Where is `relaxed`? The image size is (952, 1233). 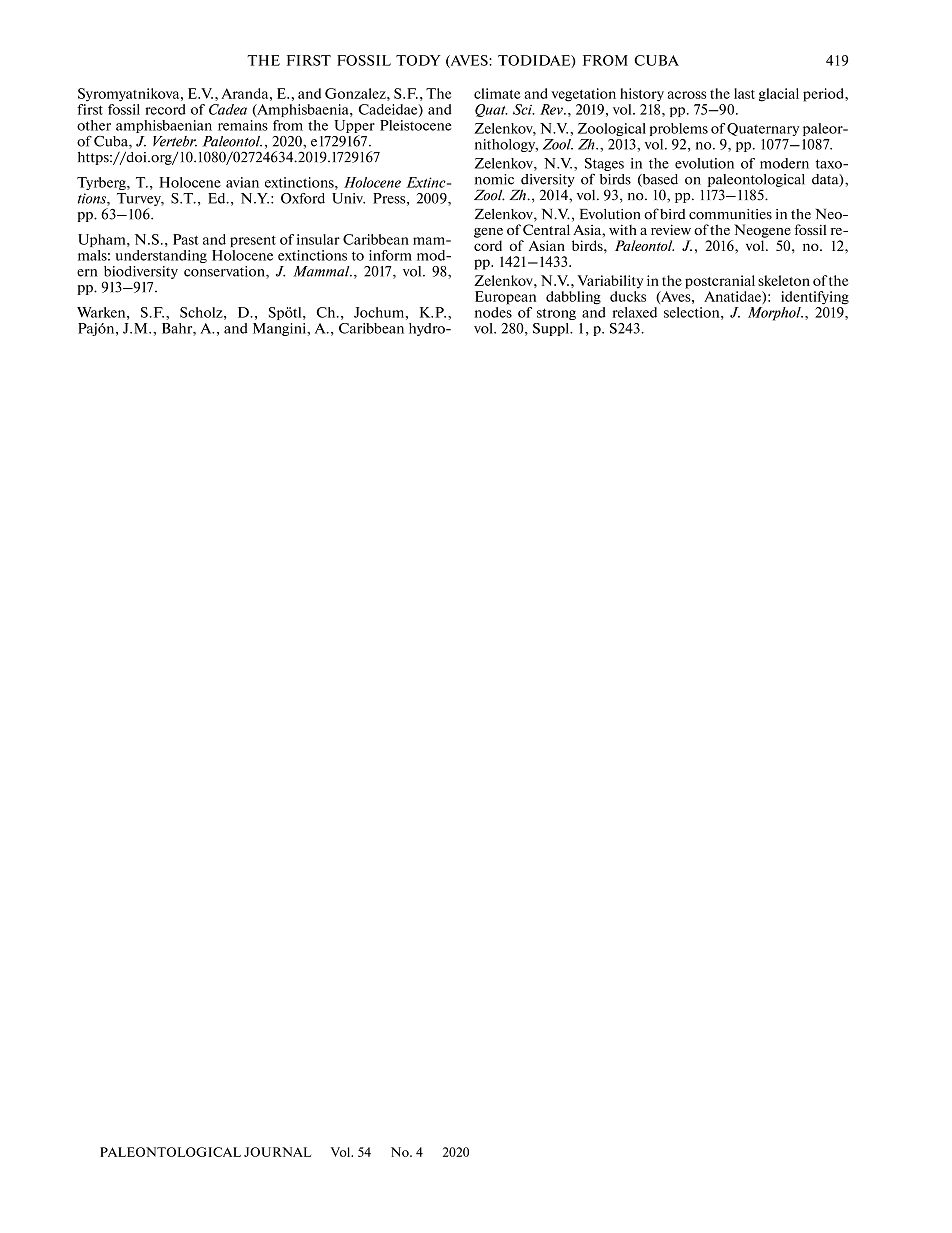 relaxed is located at coordinates (635, 312).
